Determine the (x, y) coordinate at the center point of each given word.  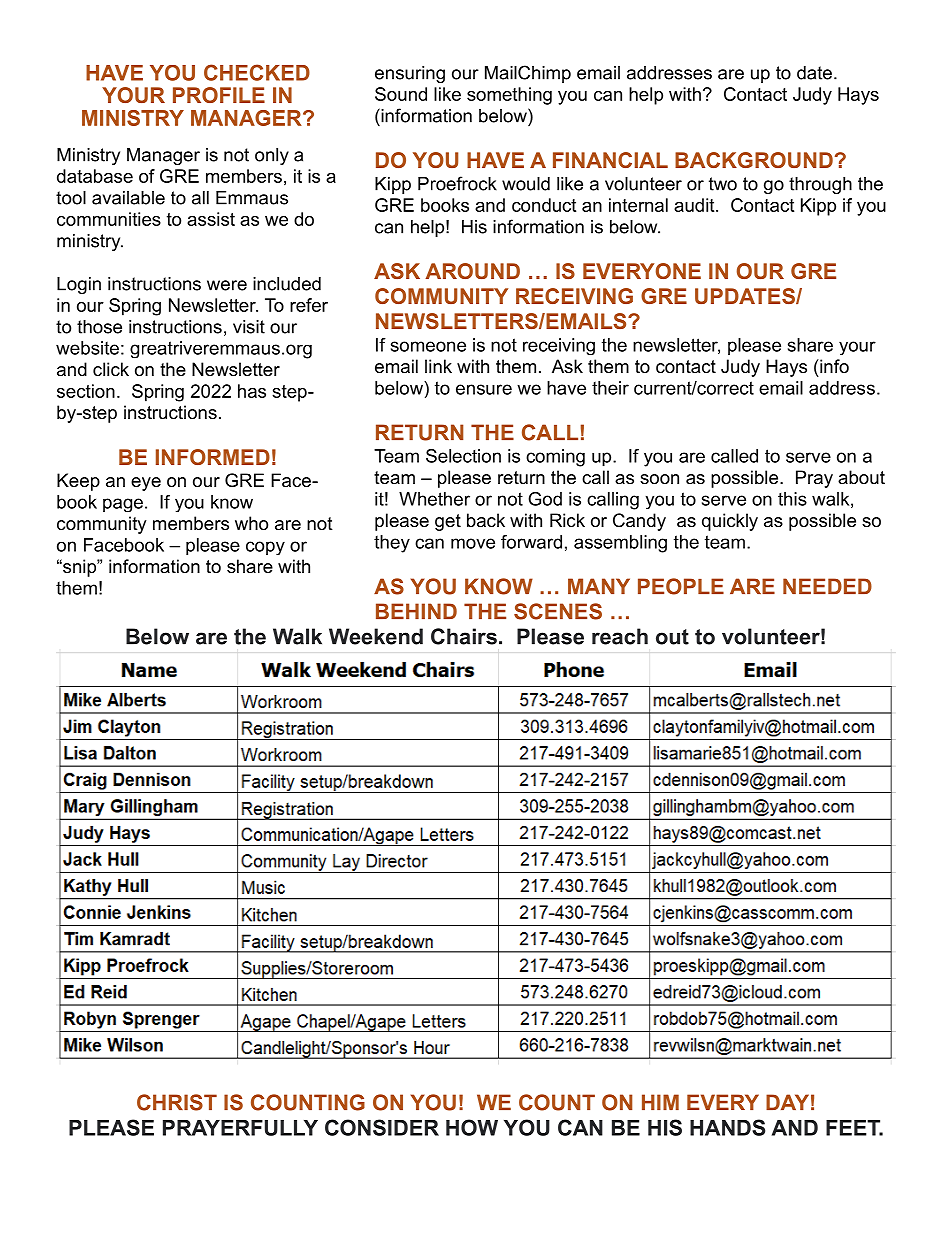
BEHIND (416, 611)
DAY (787, 1102)
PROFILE (219, 95)
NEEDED (827, 586)
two (723, 184)
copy (265, 548)
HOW (472, 1127)
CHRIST (177, 1102)
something (509, 96)
